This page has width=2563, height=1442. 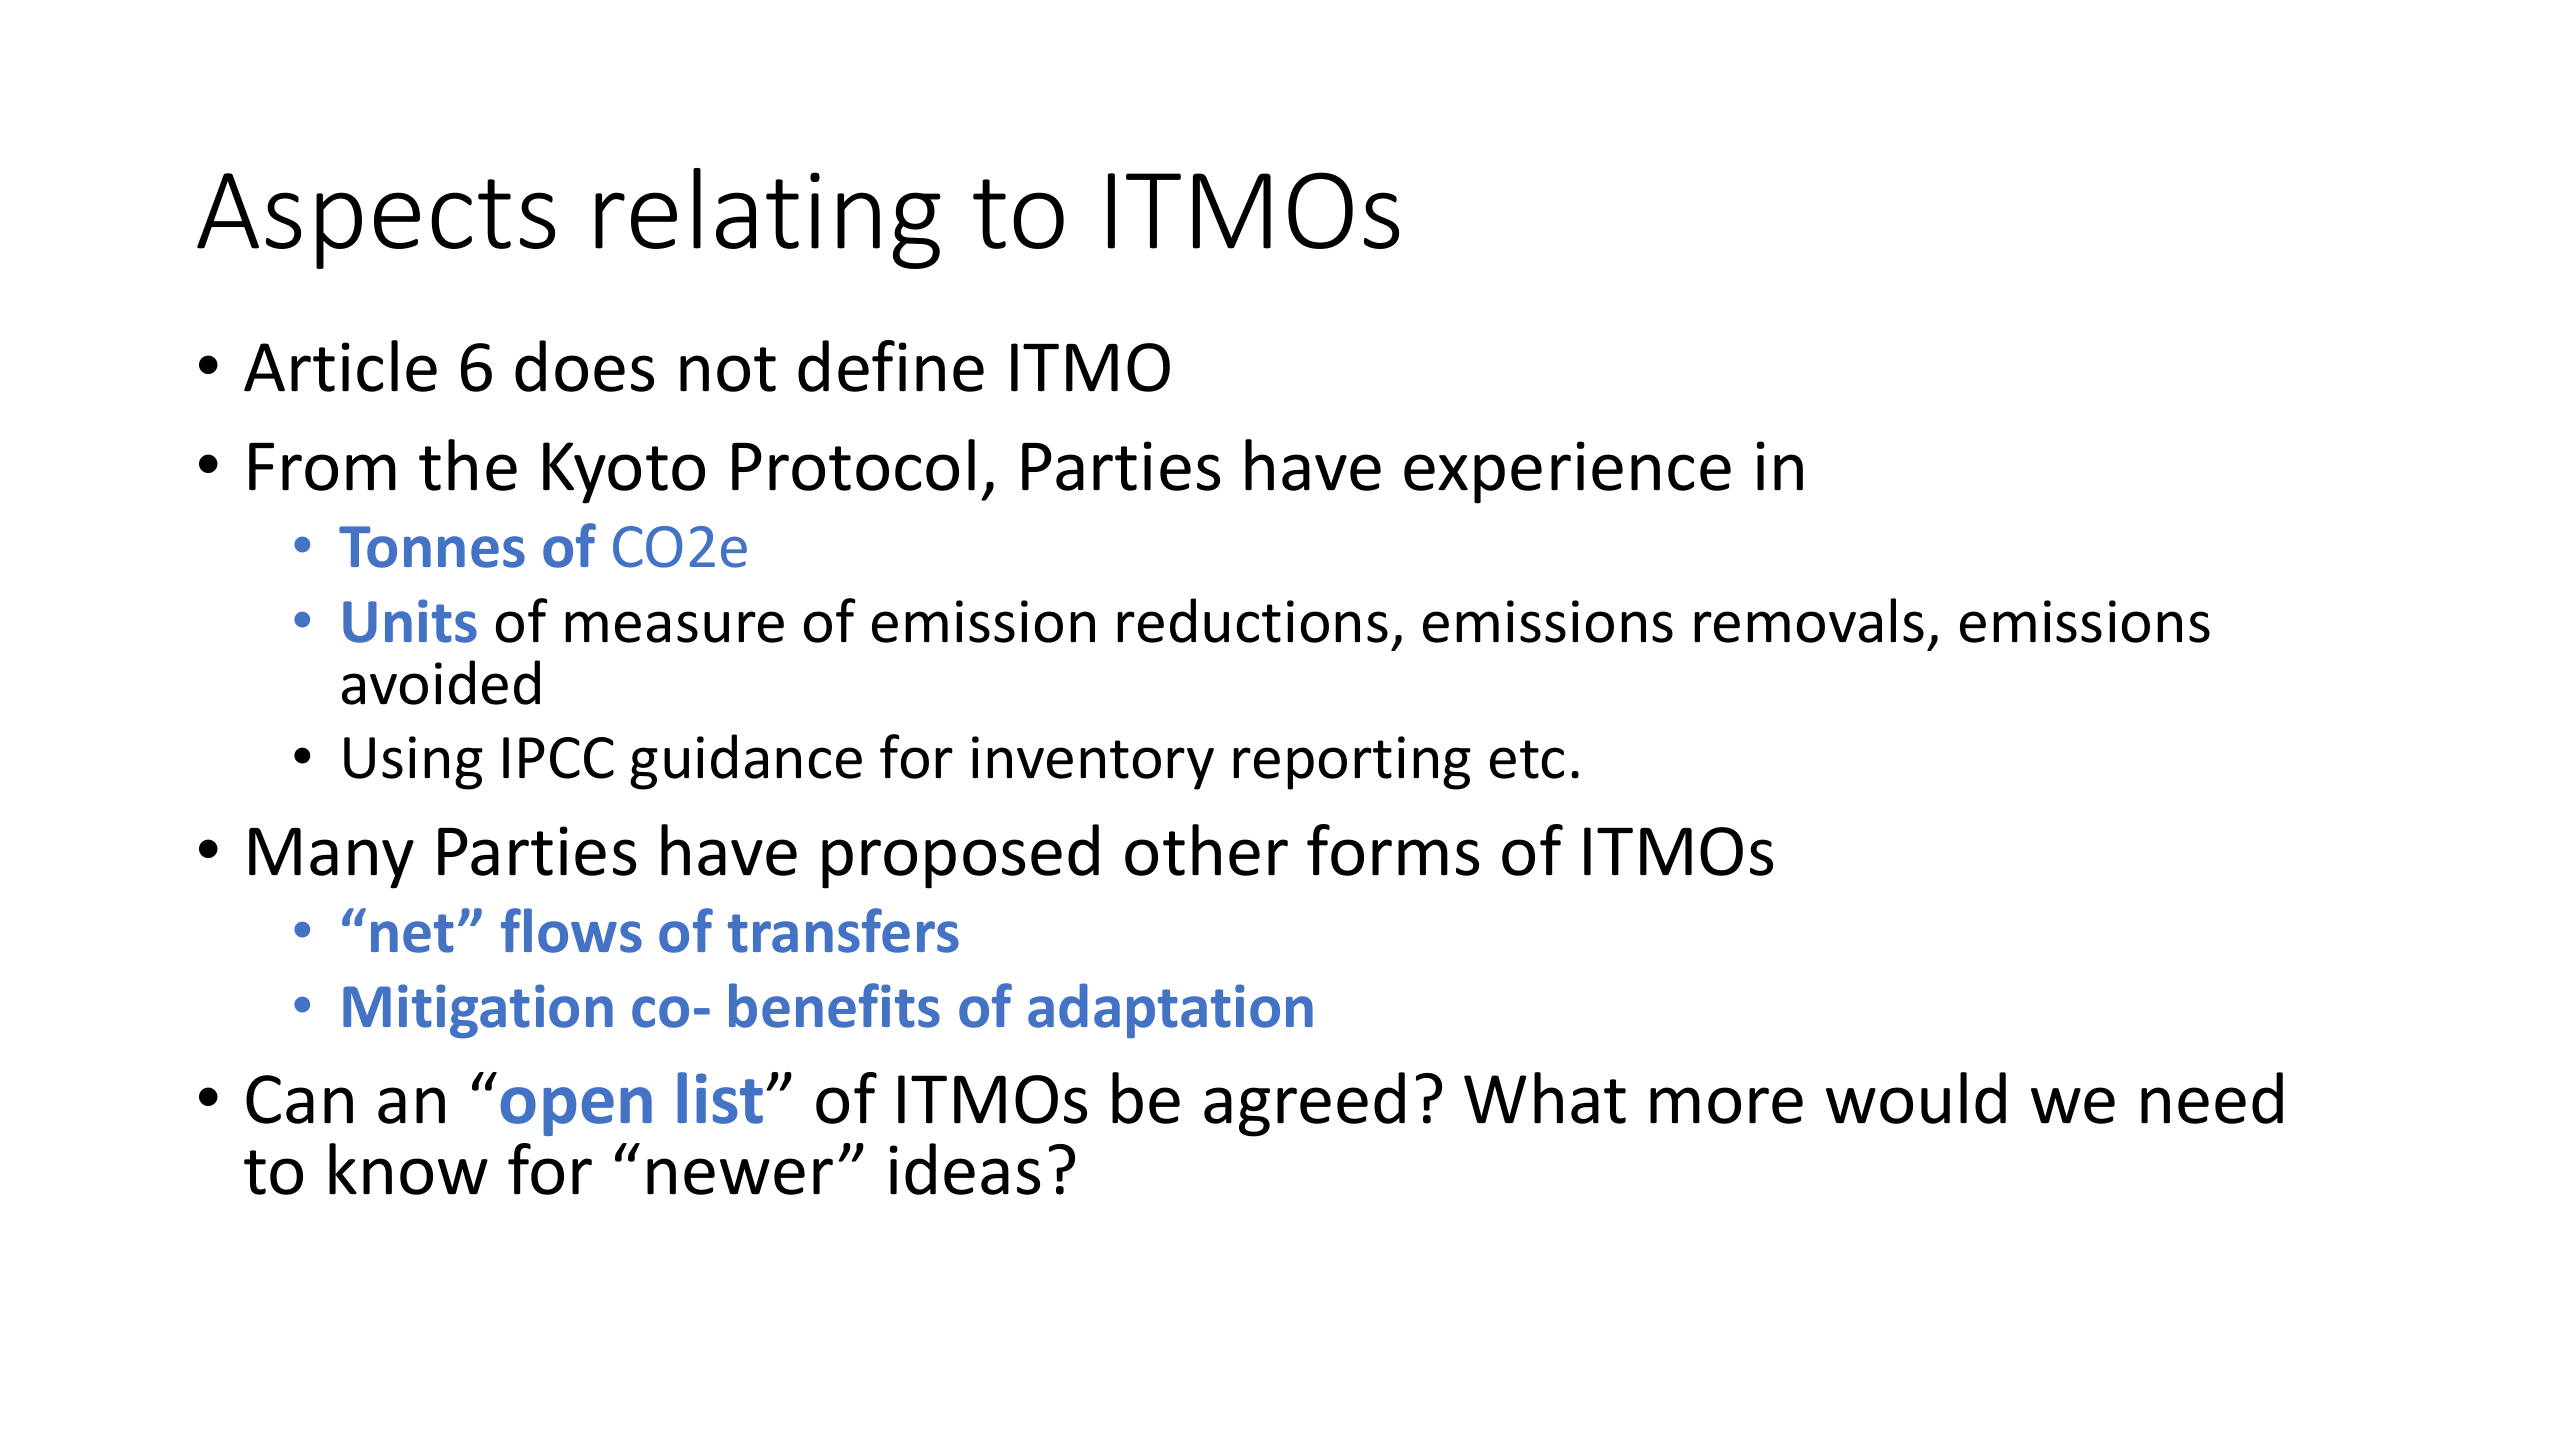 I want to click on Kyoto, so click(x=624, y=473).
